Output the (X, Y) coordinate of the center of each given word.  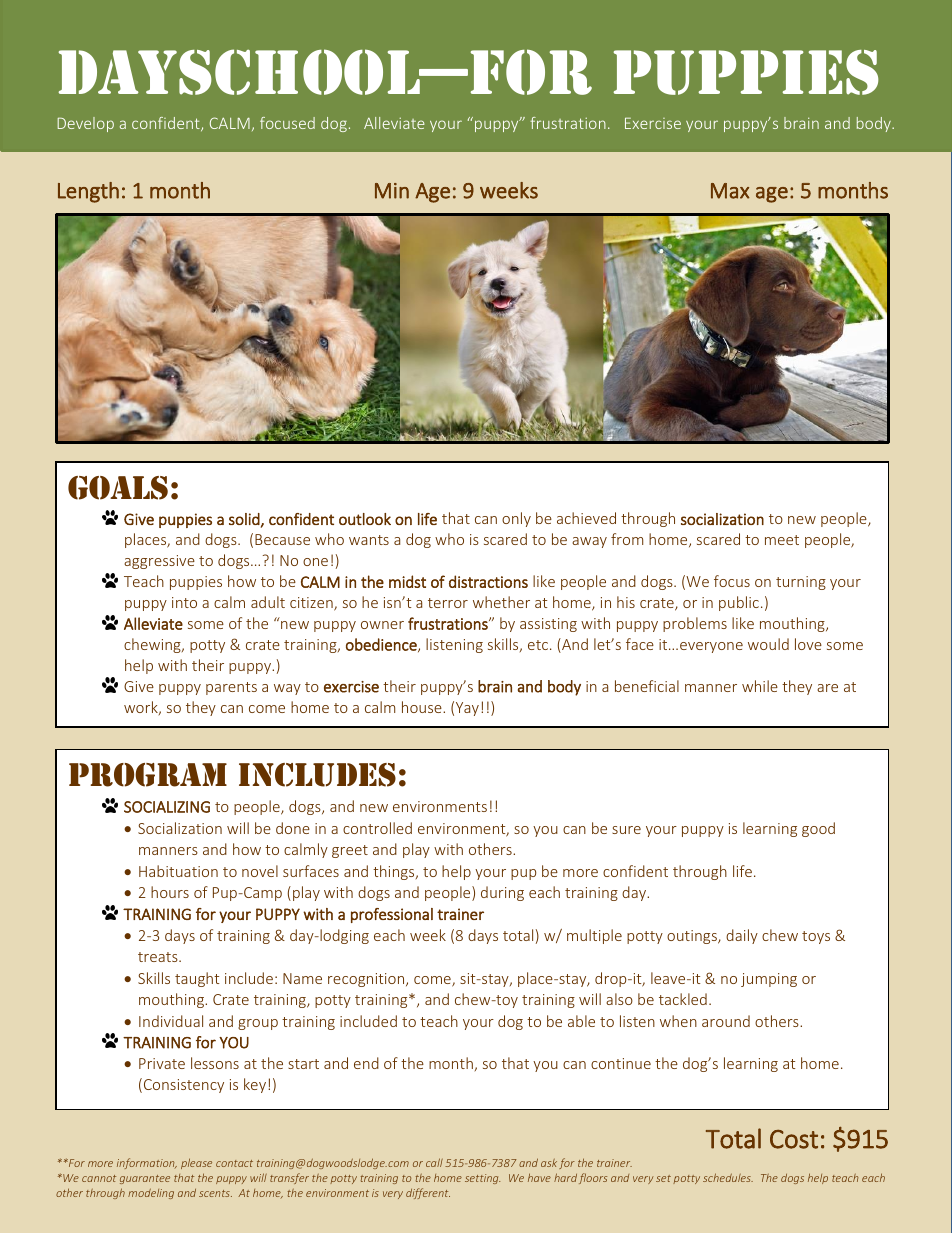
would (768, 644)
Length (88, 192)
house (423, 707)
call (434, 1162)
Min (392, 191)
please (196, 1163)
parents (231, 688)
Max (730, 191)
